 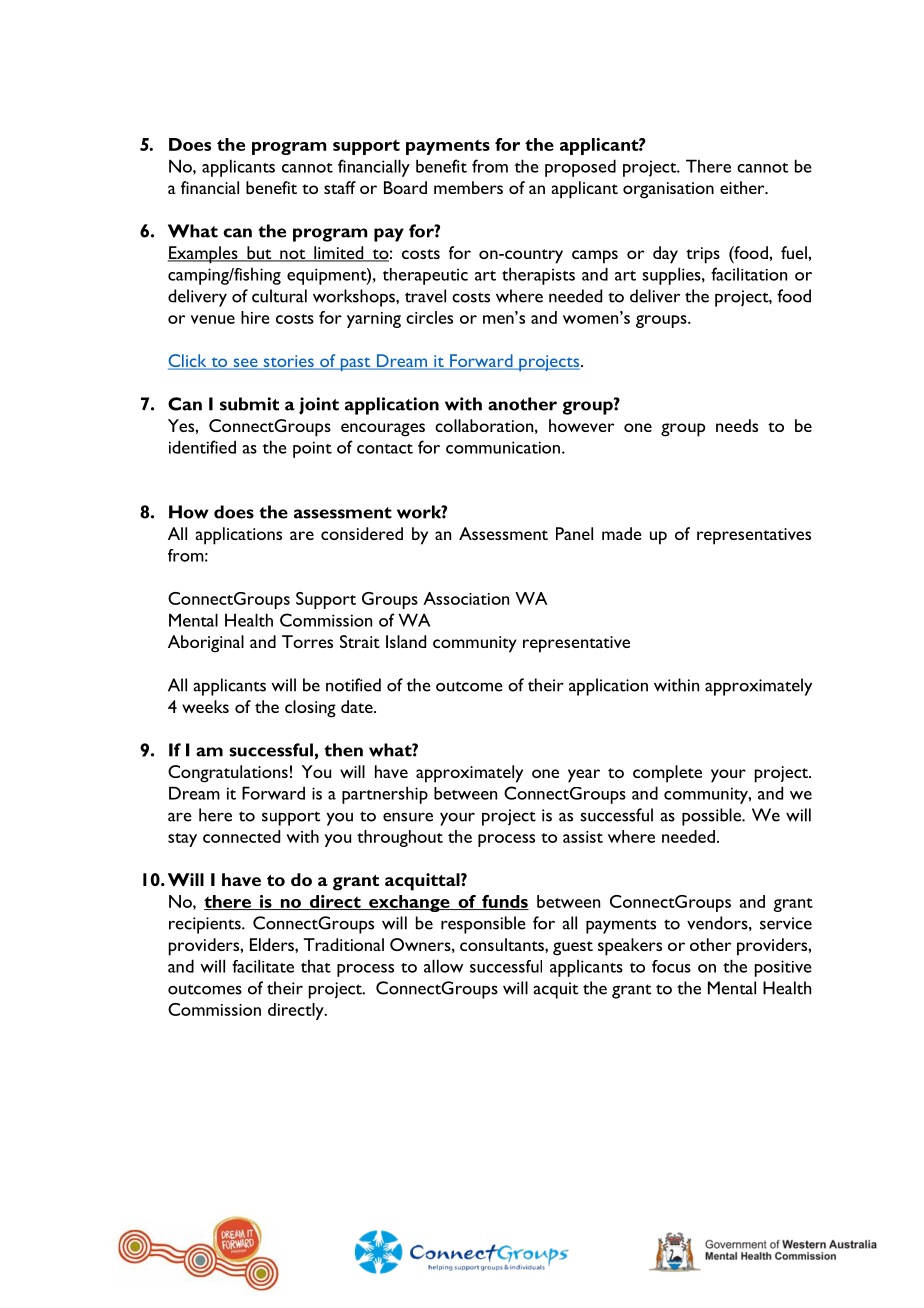 I want to click on consultants, so click(x=503, y=944).
